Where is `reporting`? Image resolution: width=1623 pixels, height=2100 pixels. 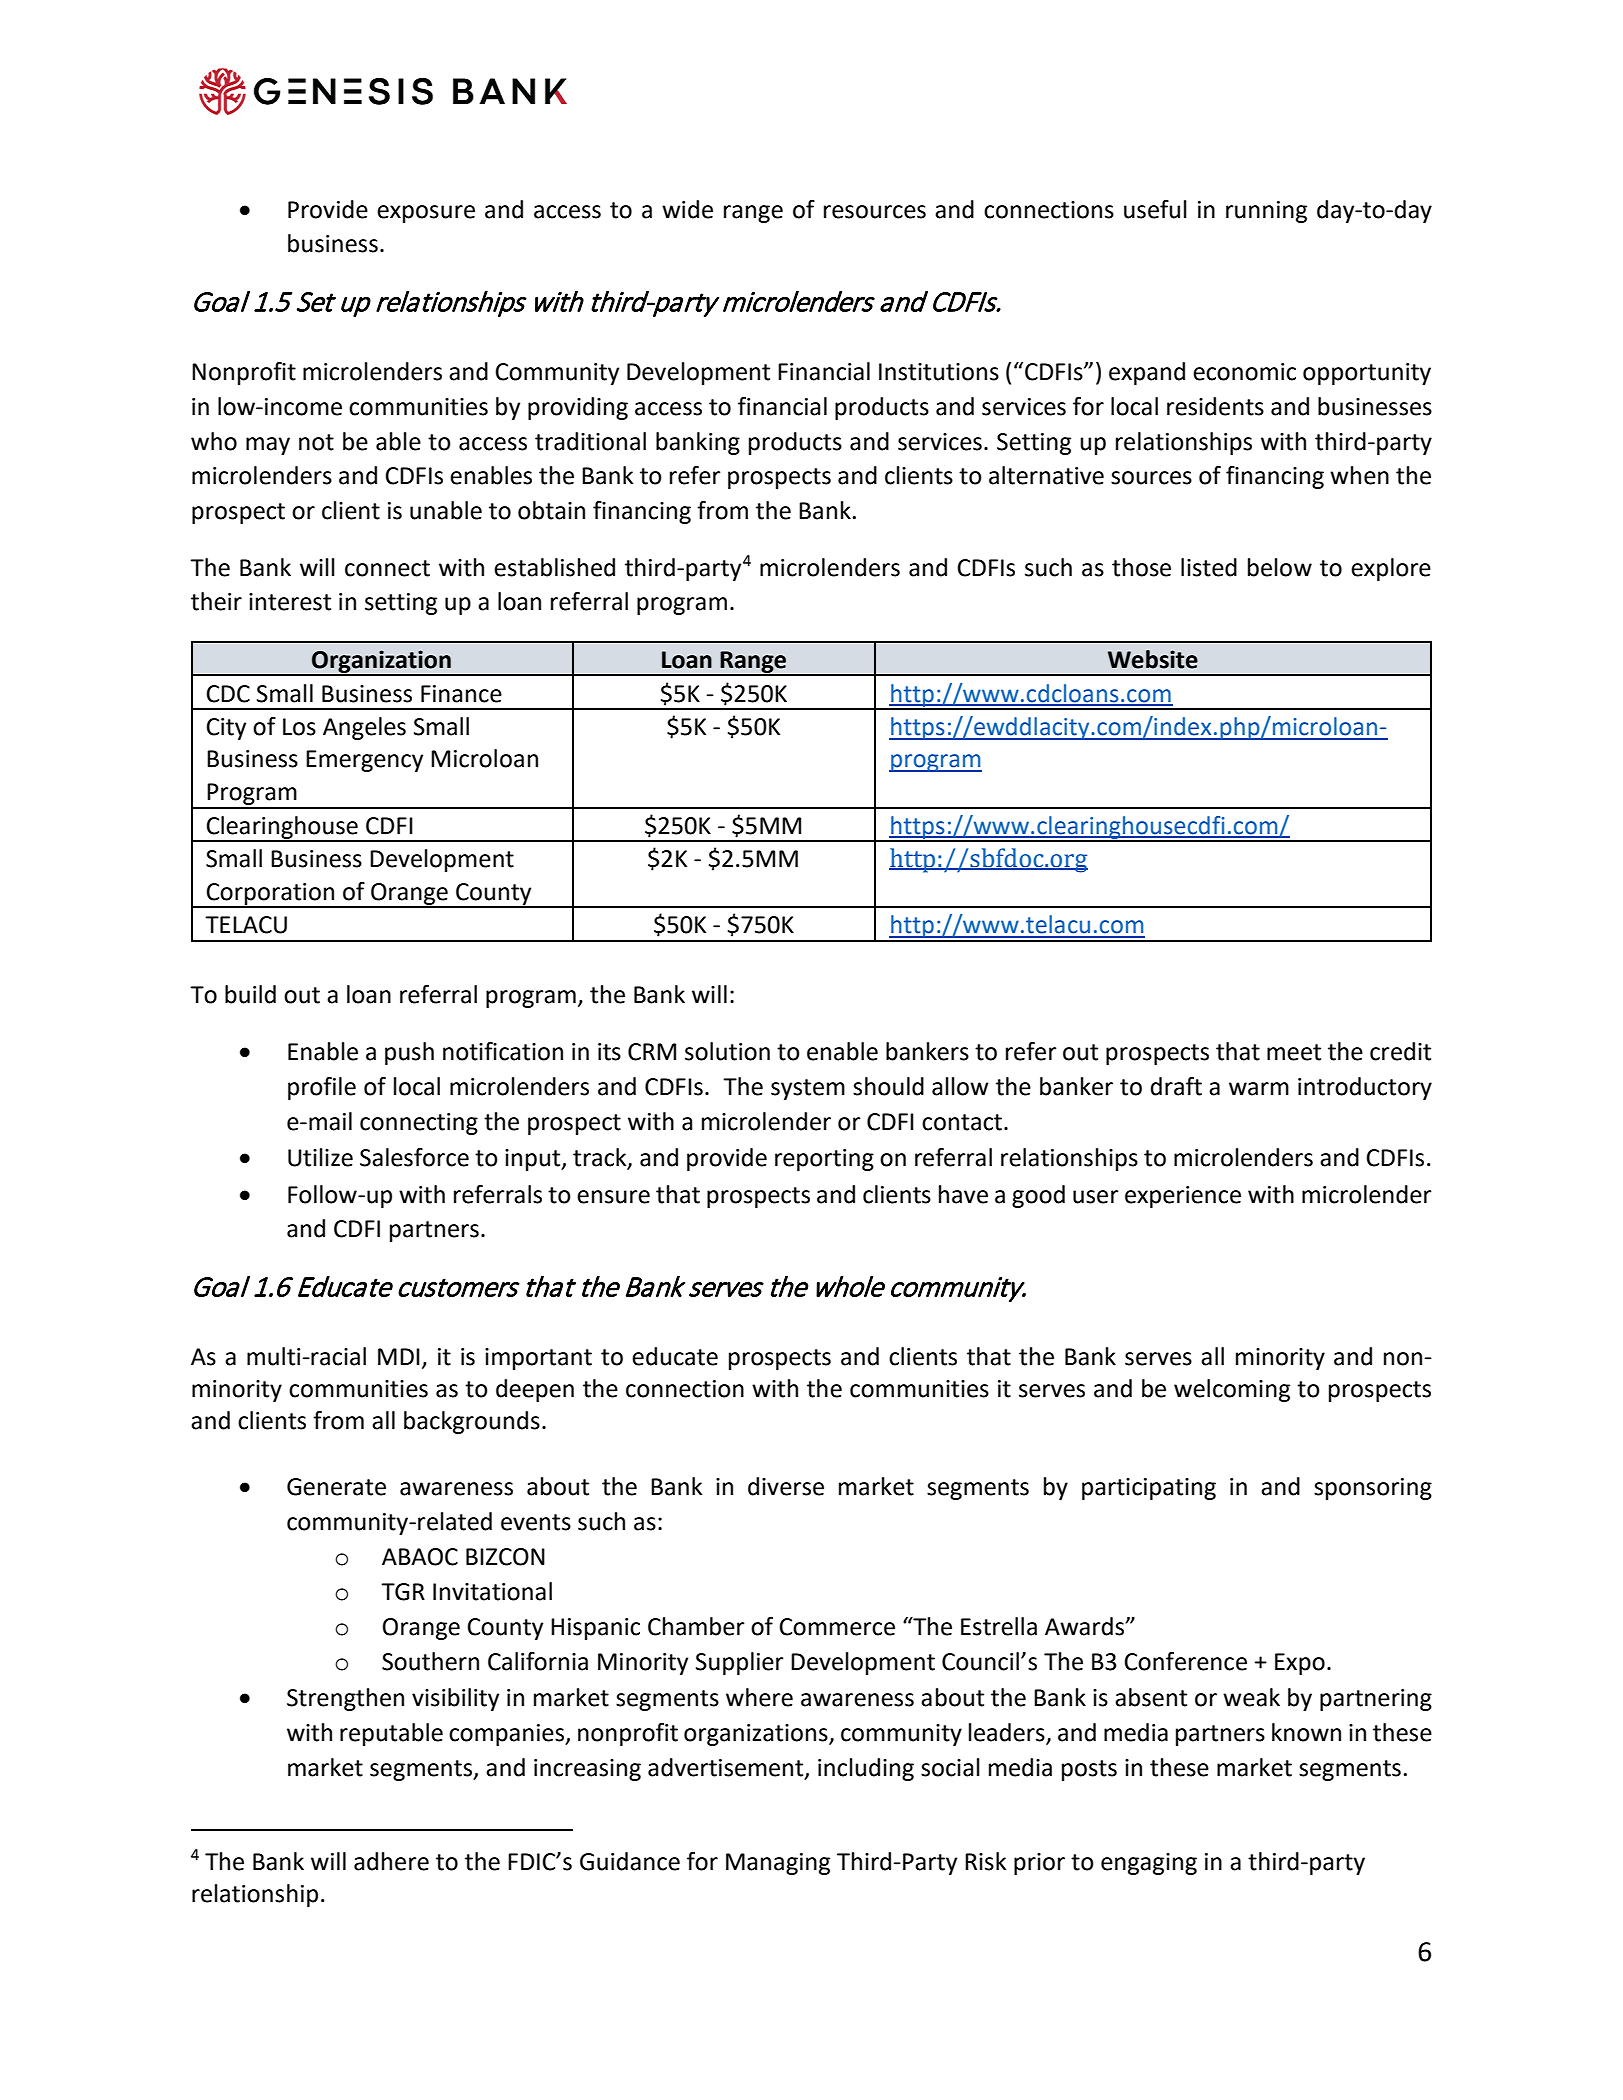 reporting is located at coordinates (824, 1160).
